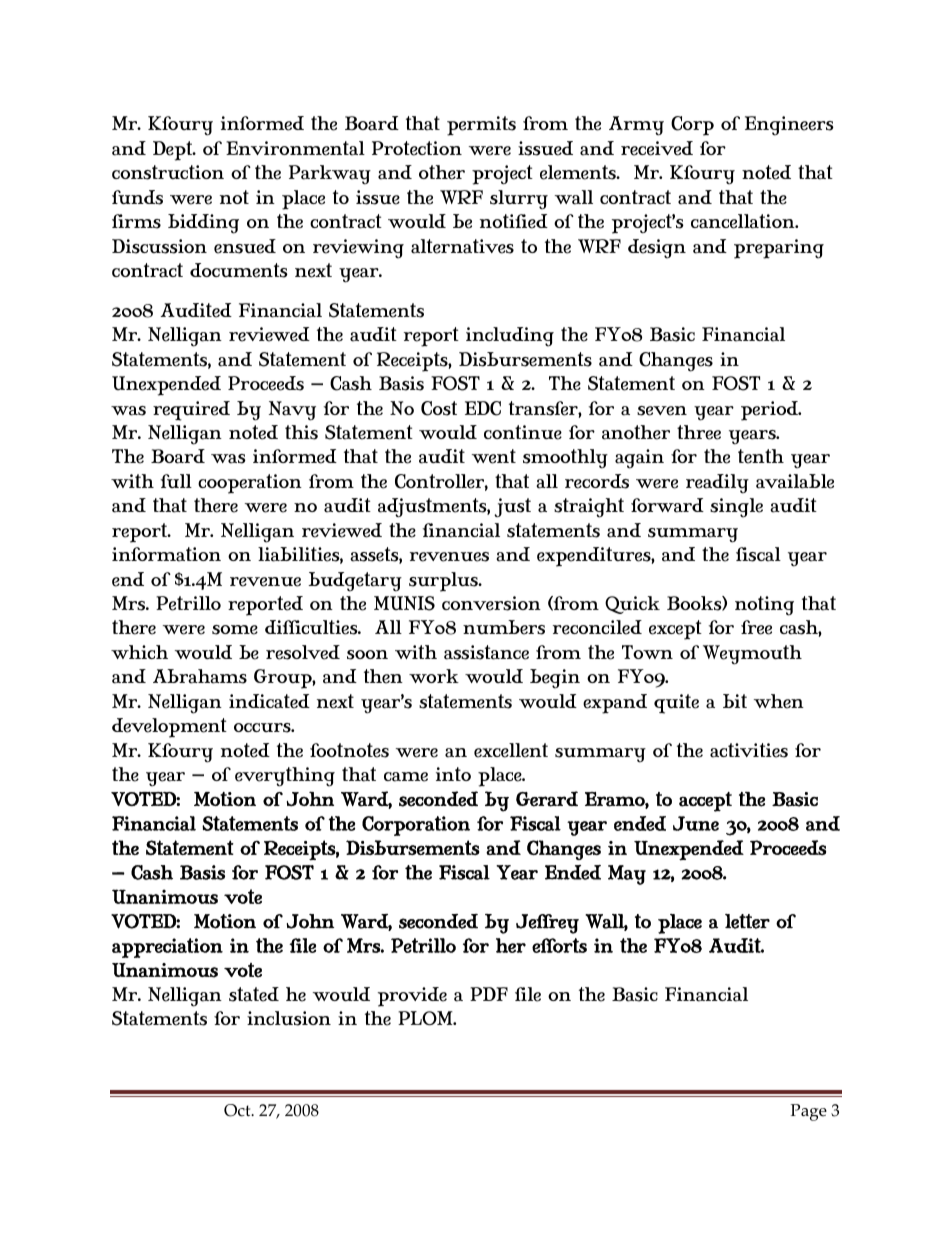  Describe the element at coordinates (717, 484) in the screenshot. I see `readily` at that location.
